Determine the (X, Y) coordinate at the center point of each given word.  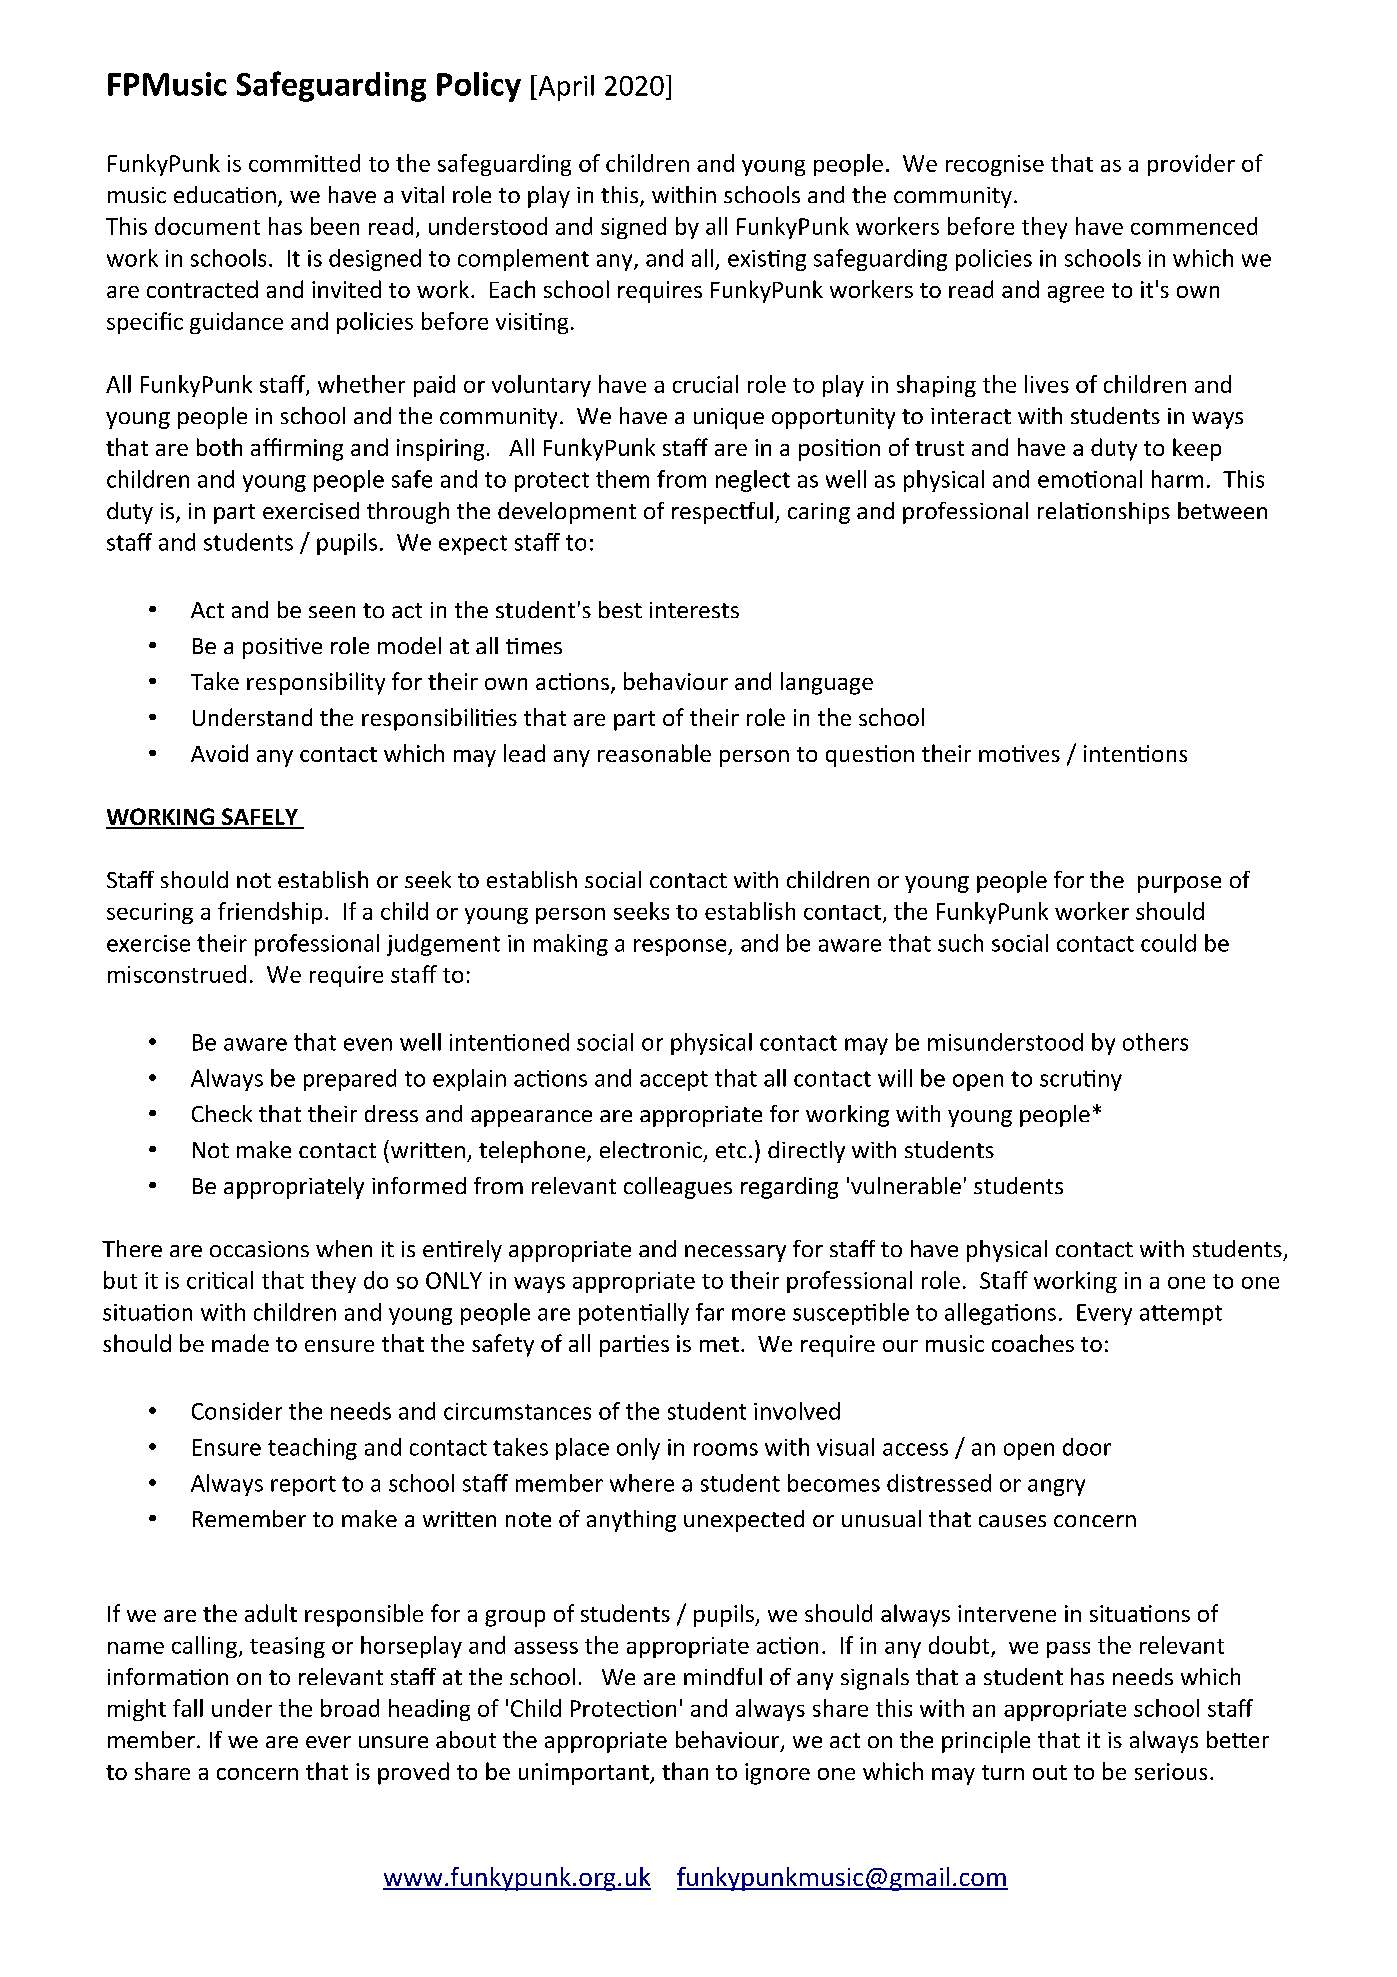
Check (222, 1113)
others (1155, 1042)
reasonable (654, 753)
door (1087, 1447)
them (622, 479)
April (565, 88)
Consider (237, 1411)
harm (1177, 479)
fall (188, 1708)
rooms (726, 1449)
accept (674, 1081)
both (219, 447)
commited (304, 163)
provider (1191, 165)
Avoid (219, 753)
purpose (1179, 884)
